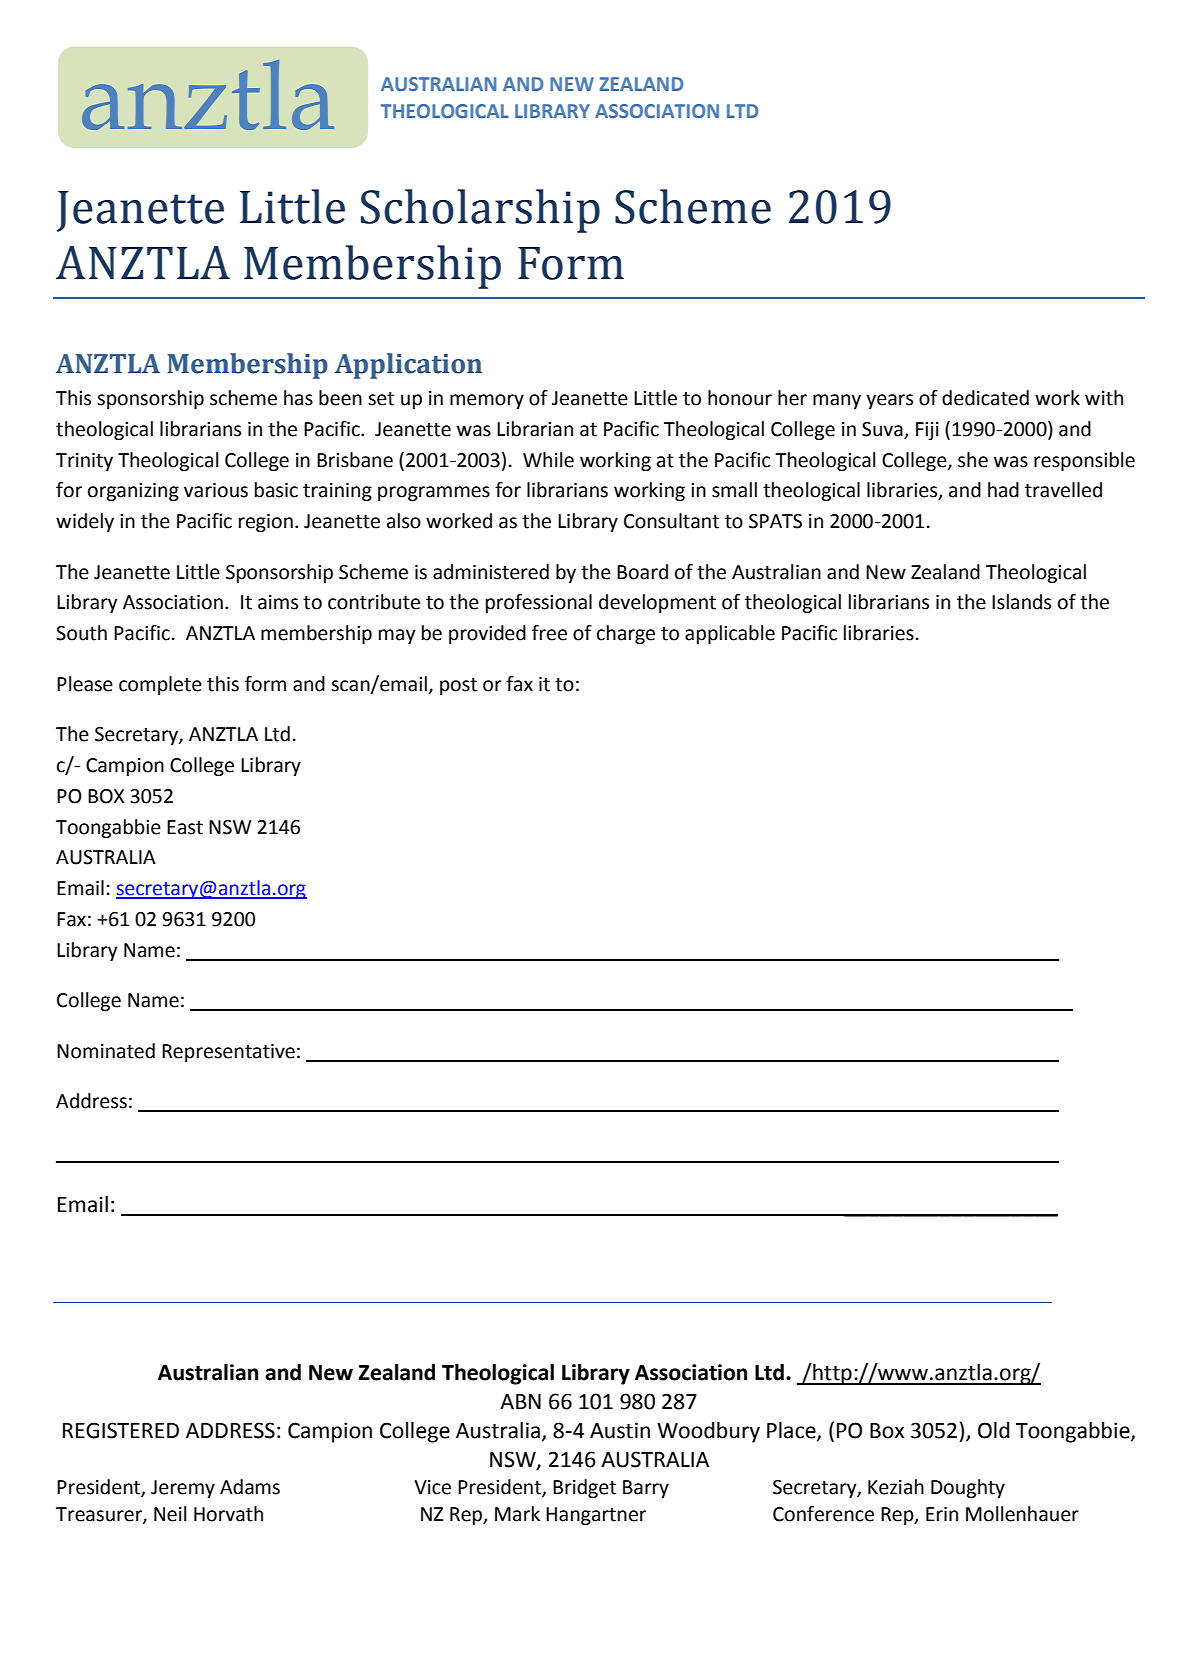 Image resolution: width=1184 pixels, height=1675 pixels. Describe the element at coordinates (730, 634) in the screenshot. I see `applicable` at that location.
